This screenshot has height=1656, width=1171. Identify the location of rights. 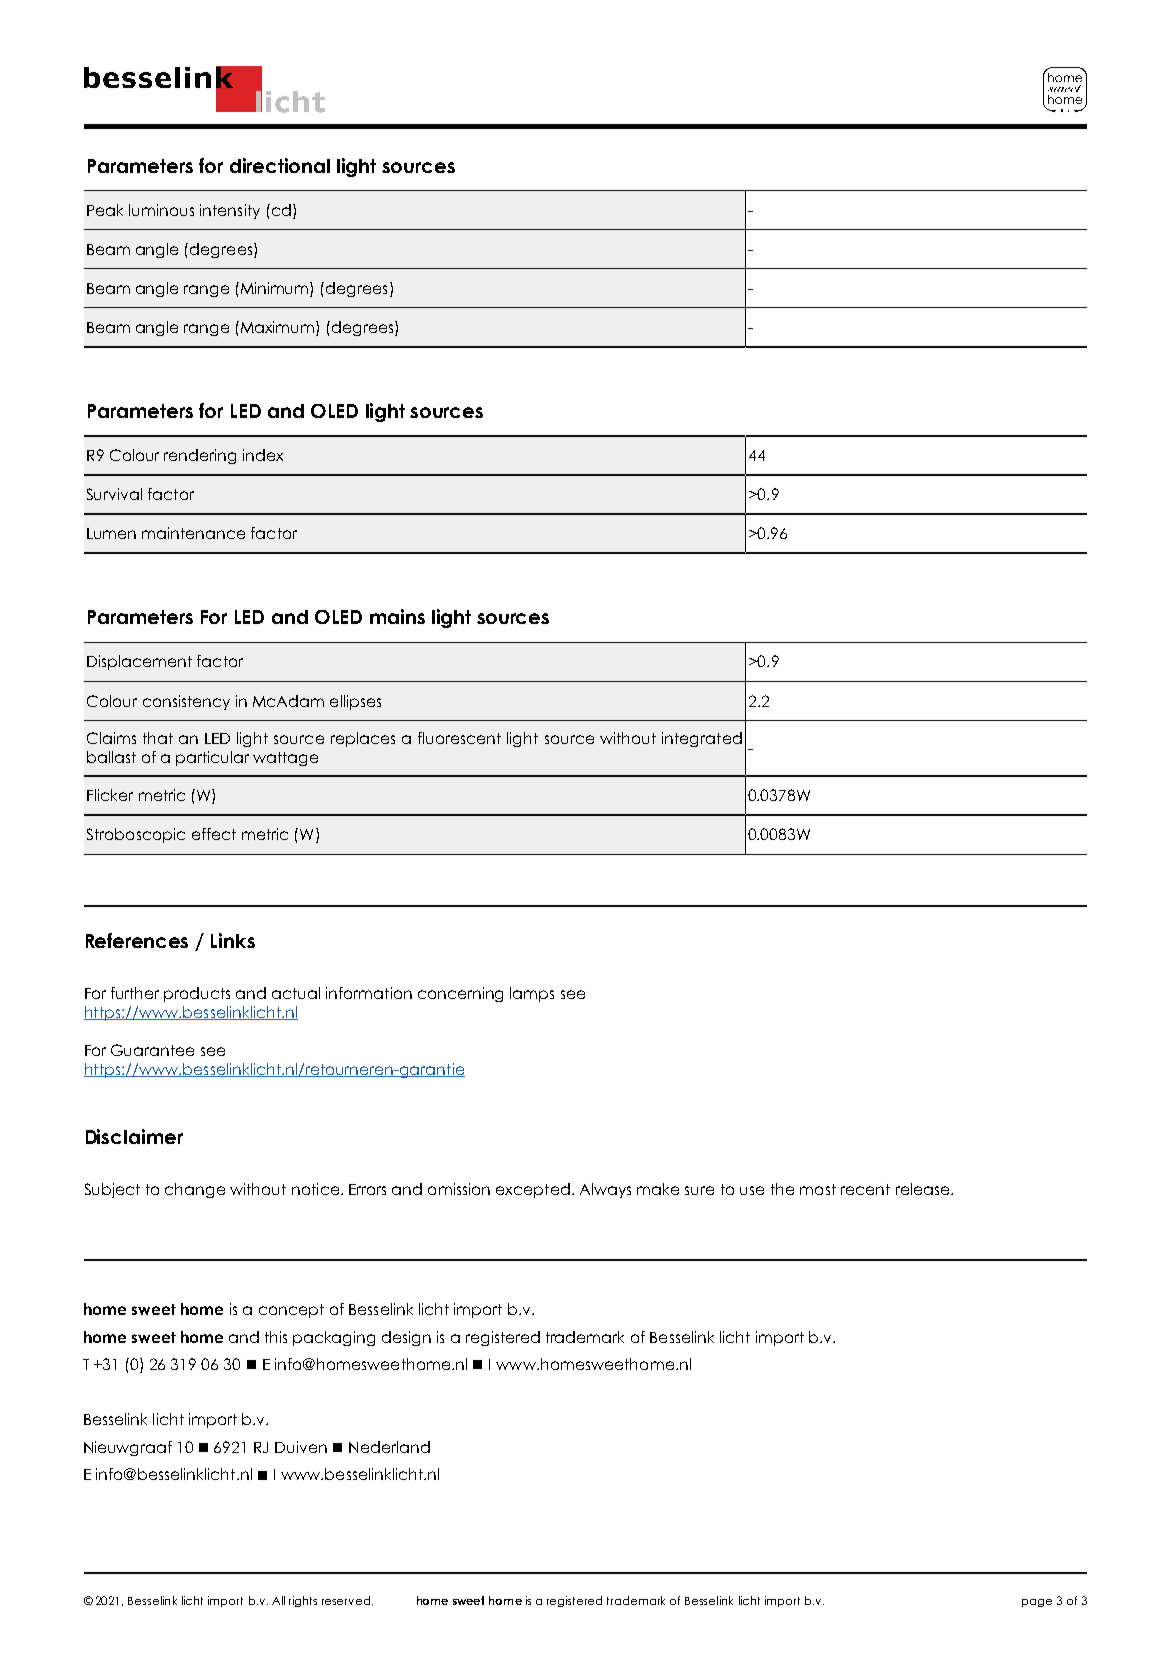
(303, 1601).
